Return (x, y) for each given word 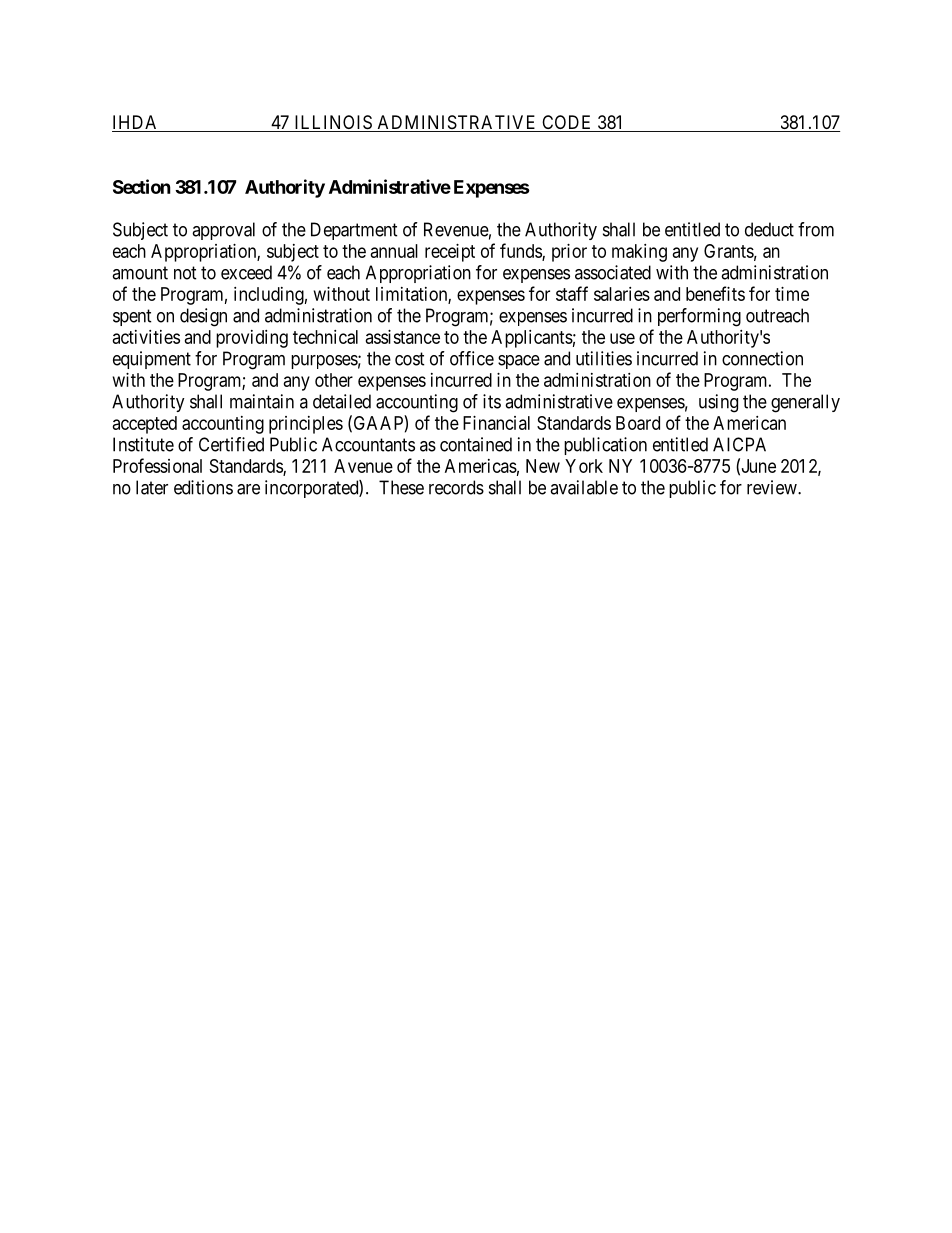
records (456, 487)
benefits (715, 293)
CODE (567, 123)
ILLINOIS (333, 123)
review (773, 487)
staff (572, 293)
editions (203, 487)
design (203, 317)
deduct (769, 229)
